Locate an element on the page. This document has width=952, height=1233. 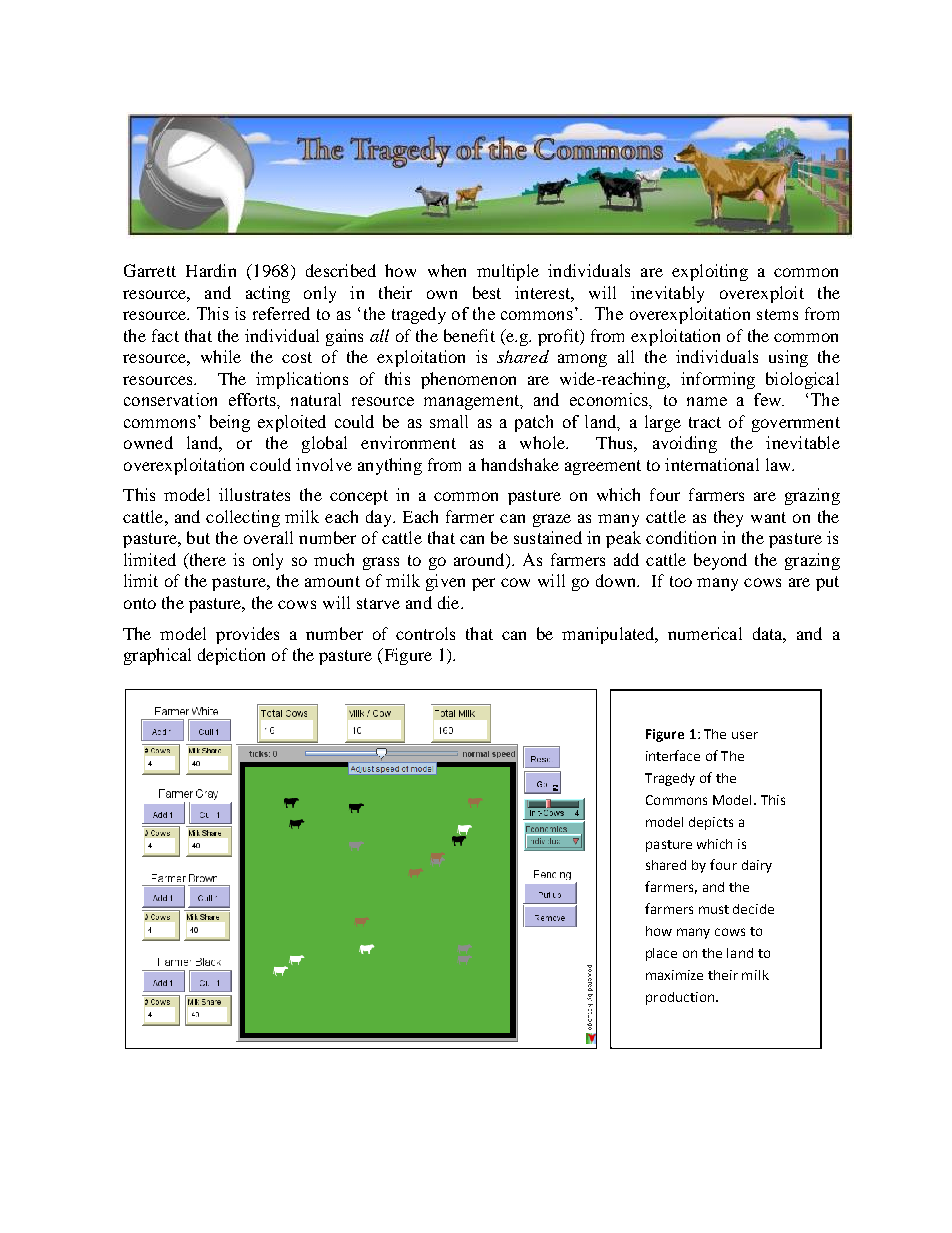
graze is located at coordinates (552, 520).
